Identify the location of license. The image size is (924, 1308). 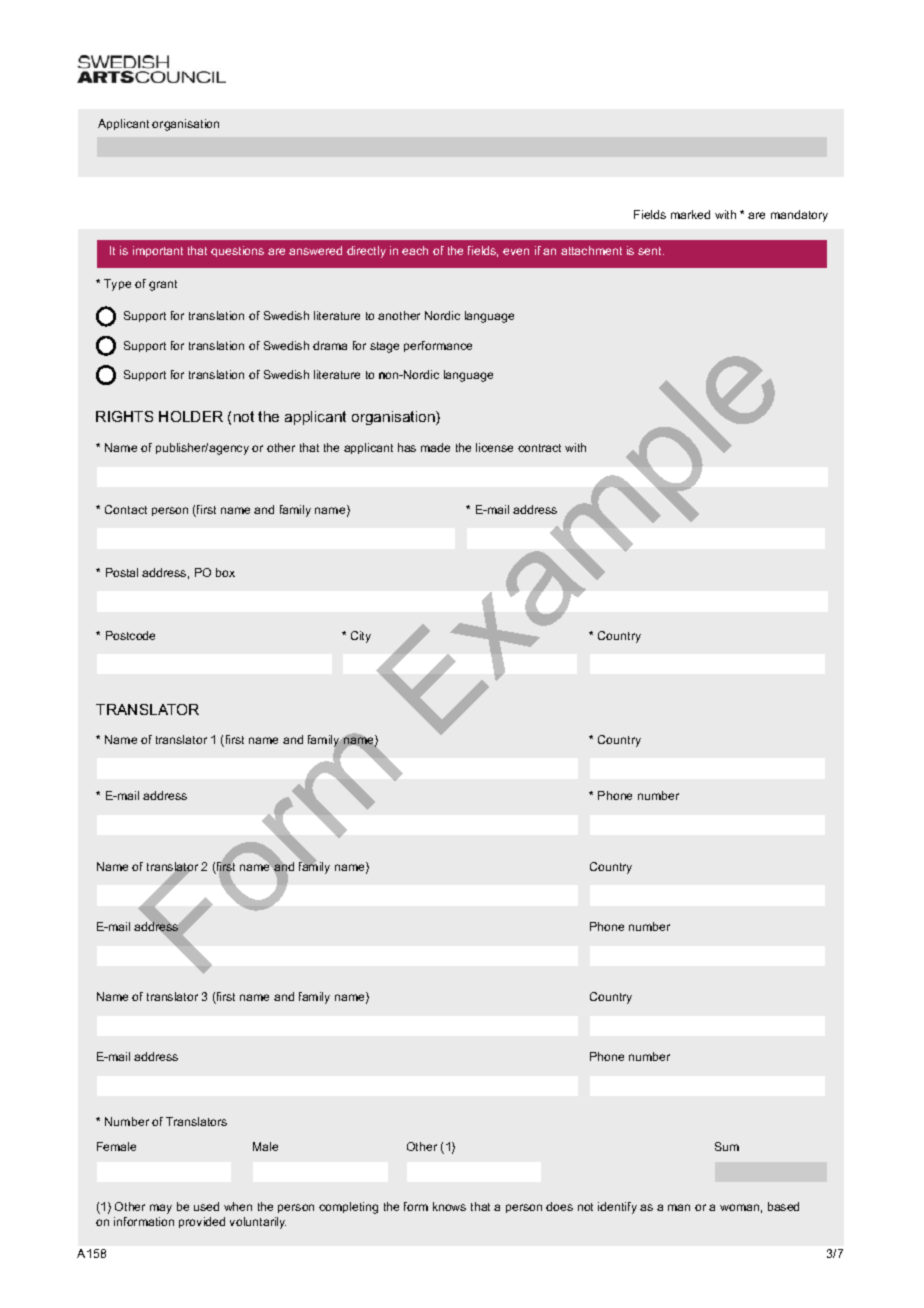
(494, 447).
